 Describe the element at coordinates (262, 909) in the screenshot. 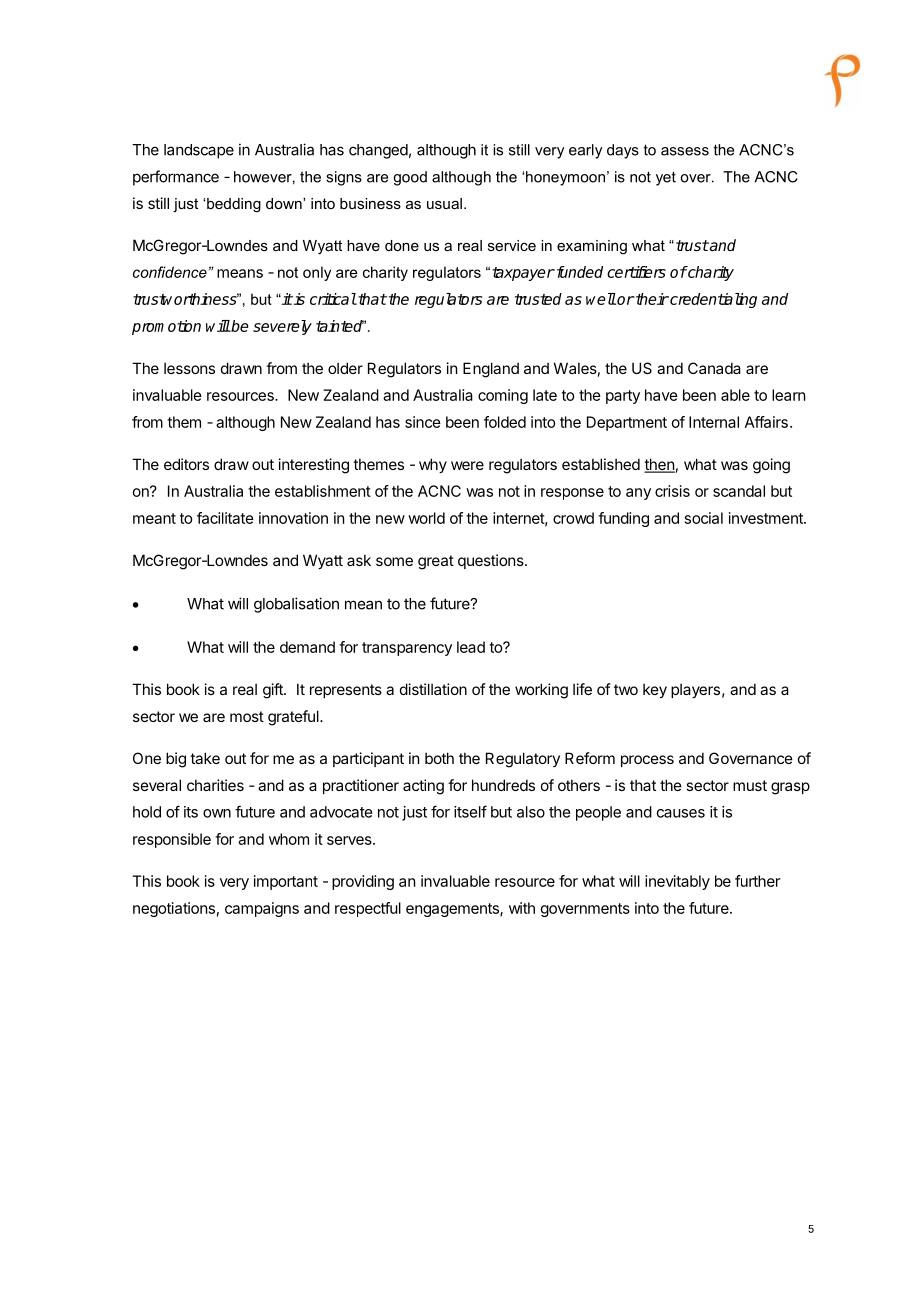

I see `campaigns` at that location.
